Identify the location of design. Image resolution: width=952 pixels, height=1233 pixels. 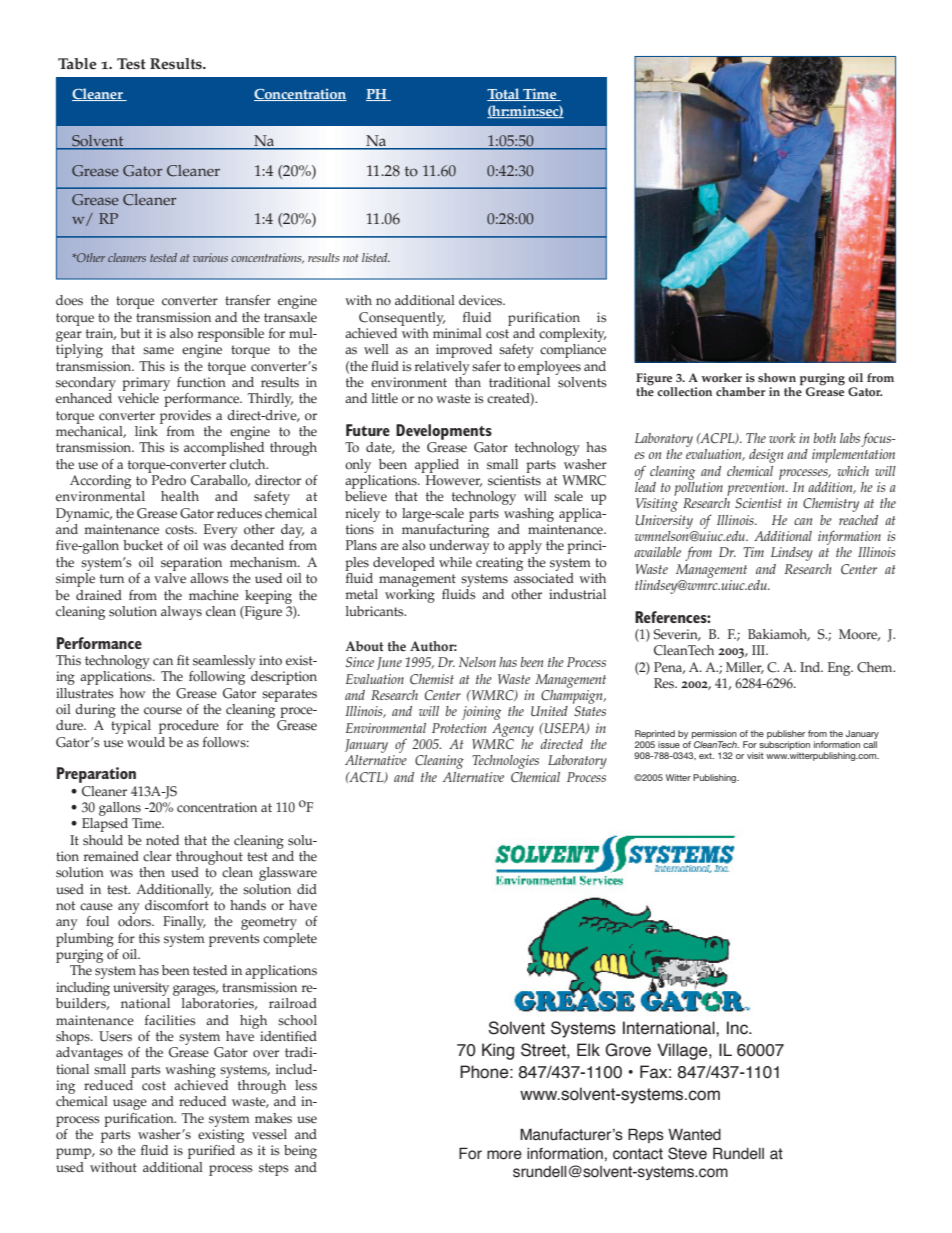
(766, 456).
